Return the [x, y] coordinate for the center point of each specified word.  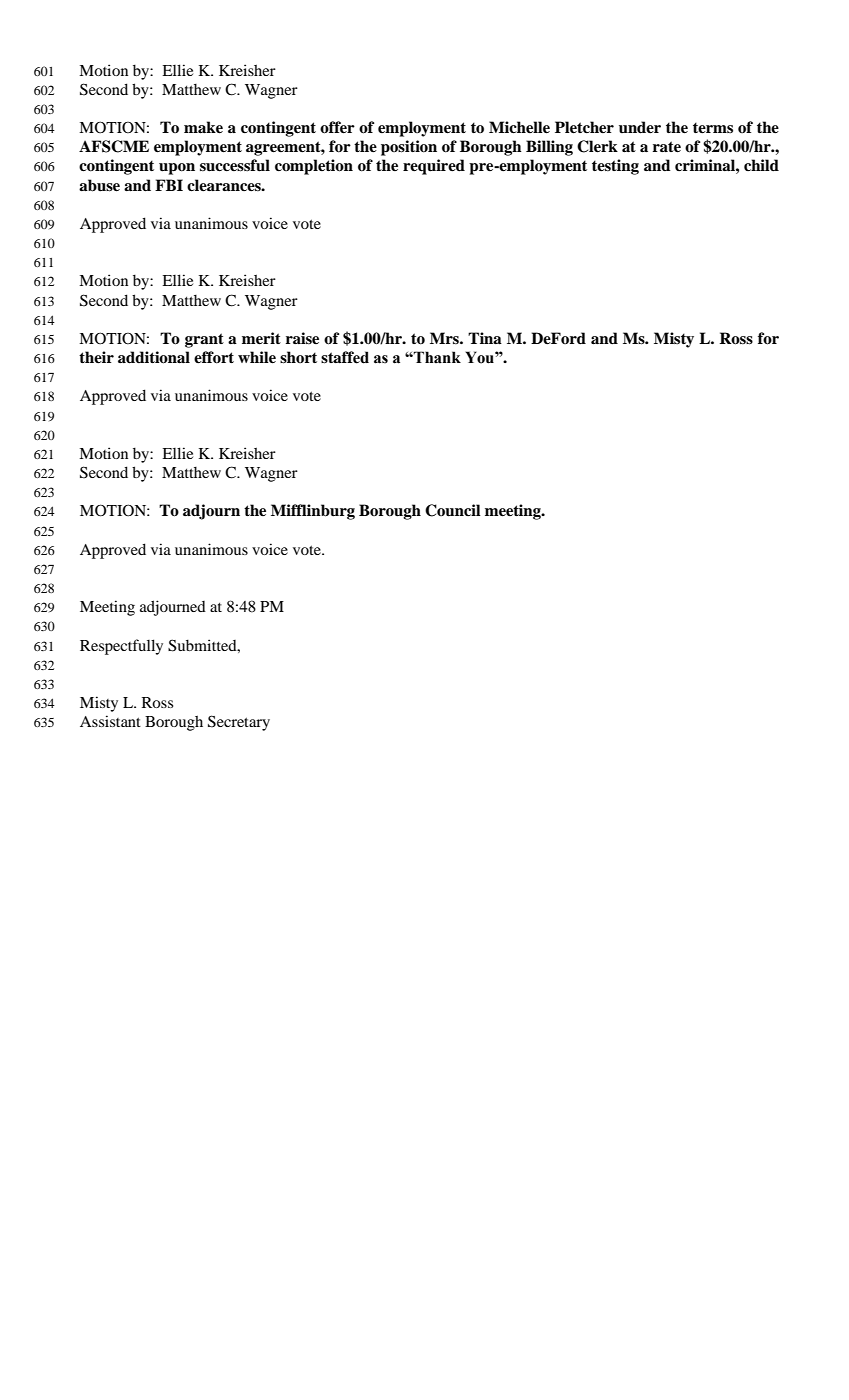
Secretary [239, 723]
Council [453, 510]
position [409, 148]
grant [204, 340]
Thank [436, 357]
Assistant [110, 721]
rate [667, 147]
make [203, 127]
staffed [345, 357]
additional [154, 357]
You [480, 357]
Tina [485, 338]
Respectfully [121, 647]
